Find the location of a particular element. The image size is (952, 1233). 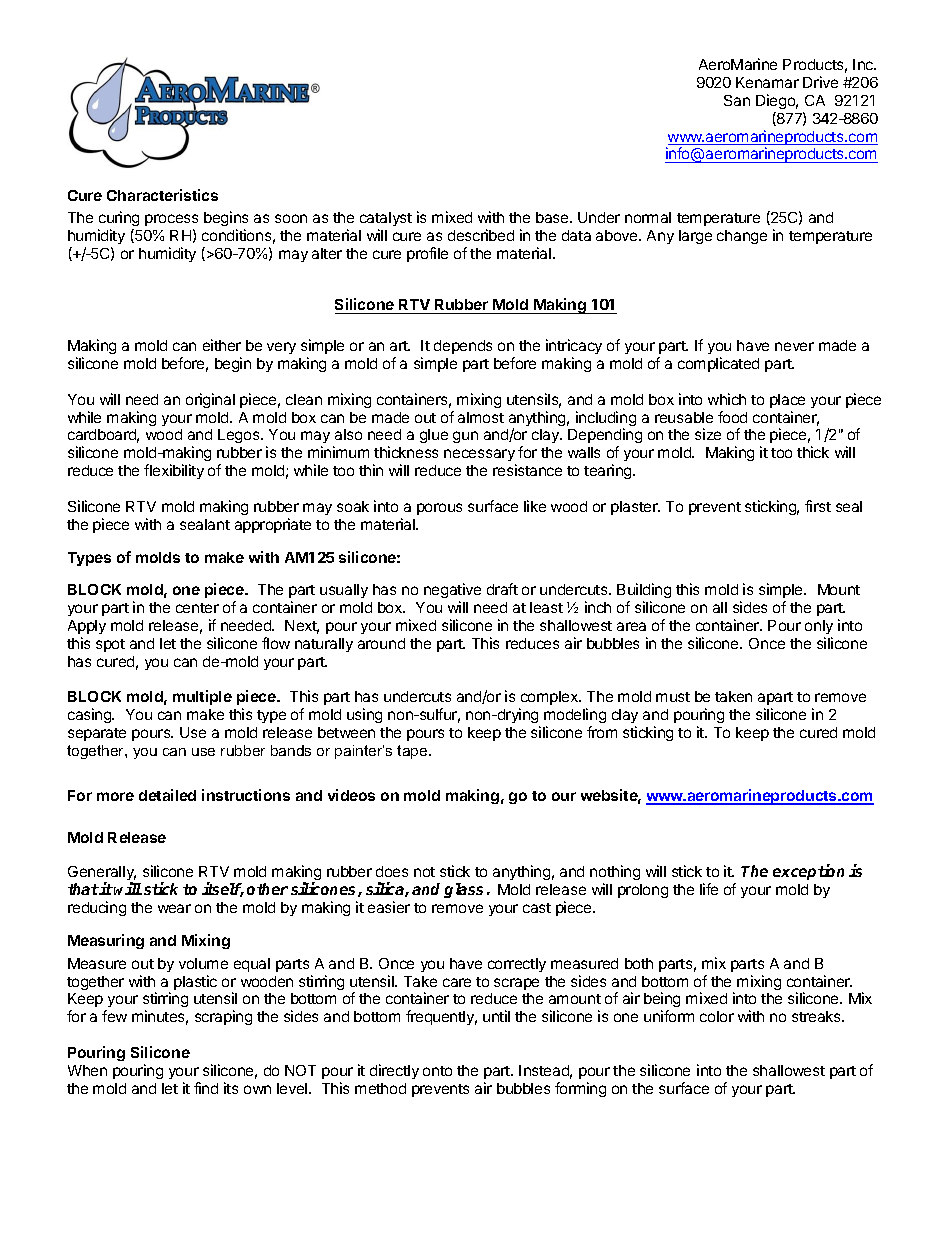

find is located at coordinates (206, 1088).
